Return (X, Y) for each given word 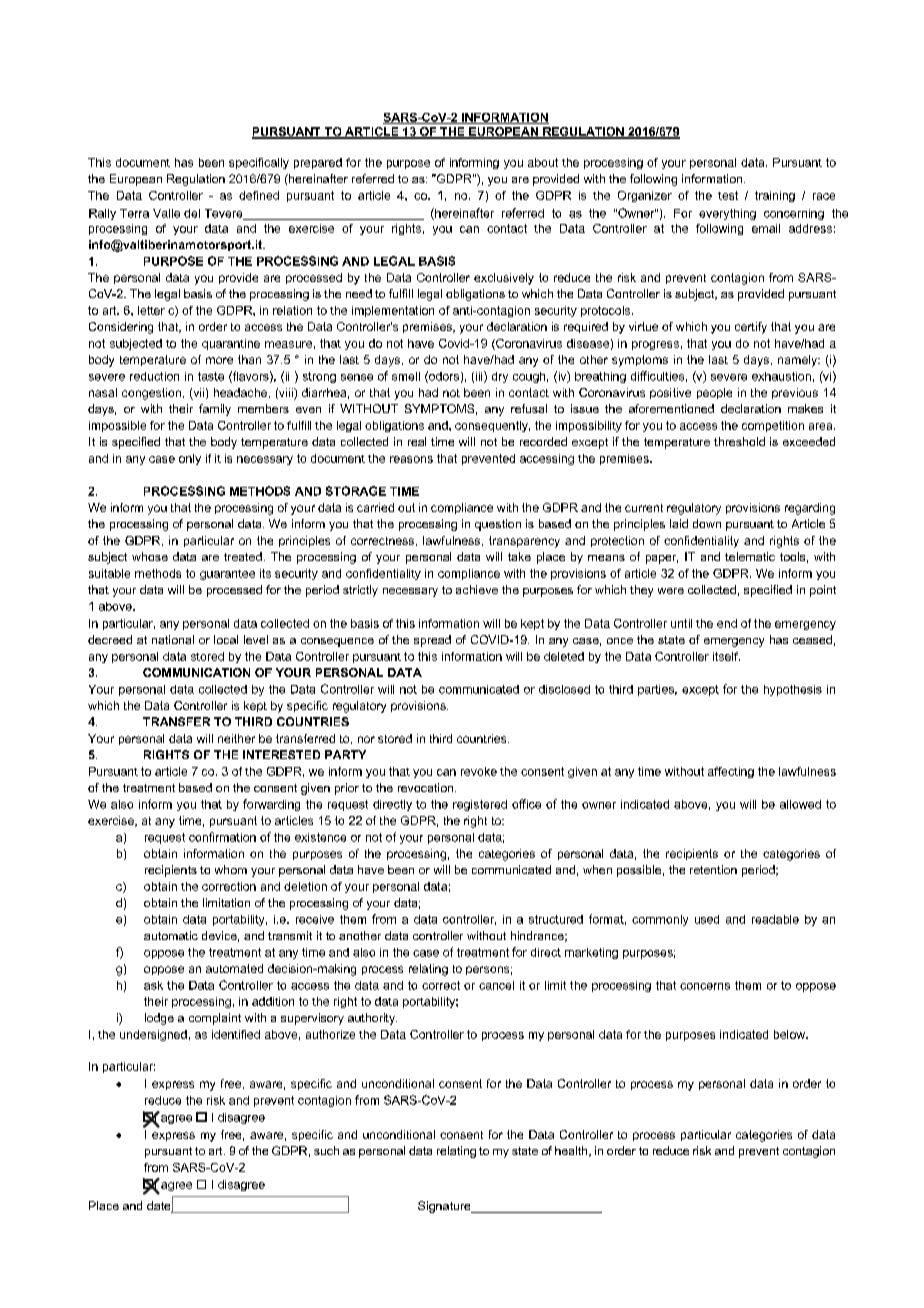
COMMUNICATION (196, 672)
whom (231, 869)
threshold (739, 441)
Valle (166, 213)
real (417, 441)
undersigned (153, 1035)
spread (432, 641)
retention (713, 869)
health (572, 1151)
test (728, 195)
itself (726, 656)
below (791, 1034)
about (543, 162)
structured (556, 919)
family (215, 410)
